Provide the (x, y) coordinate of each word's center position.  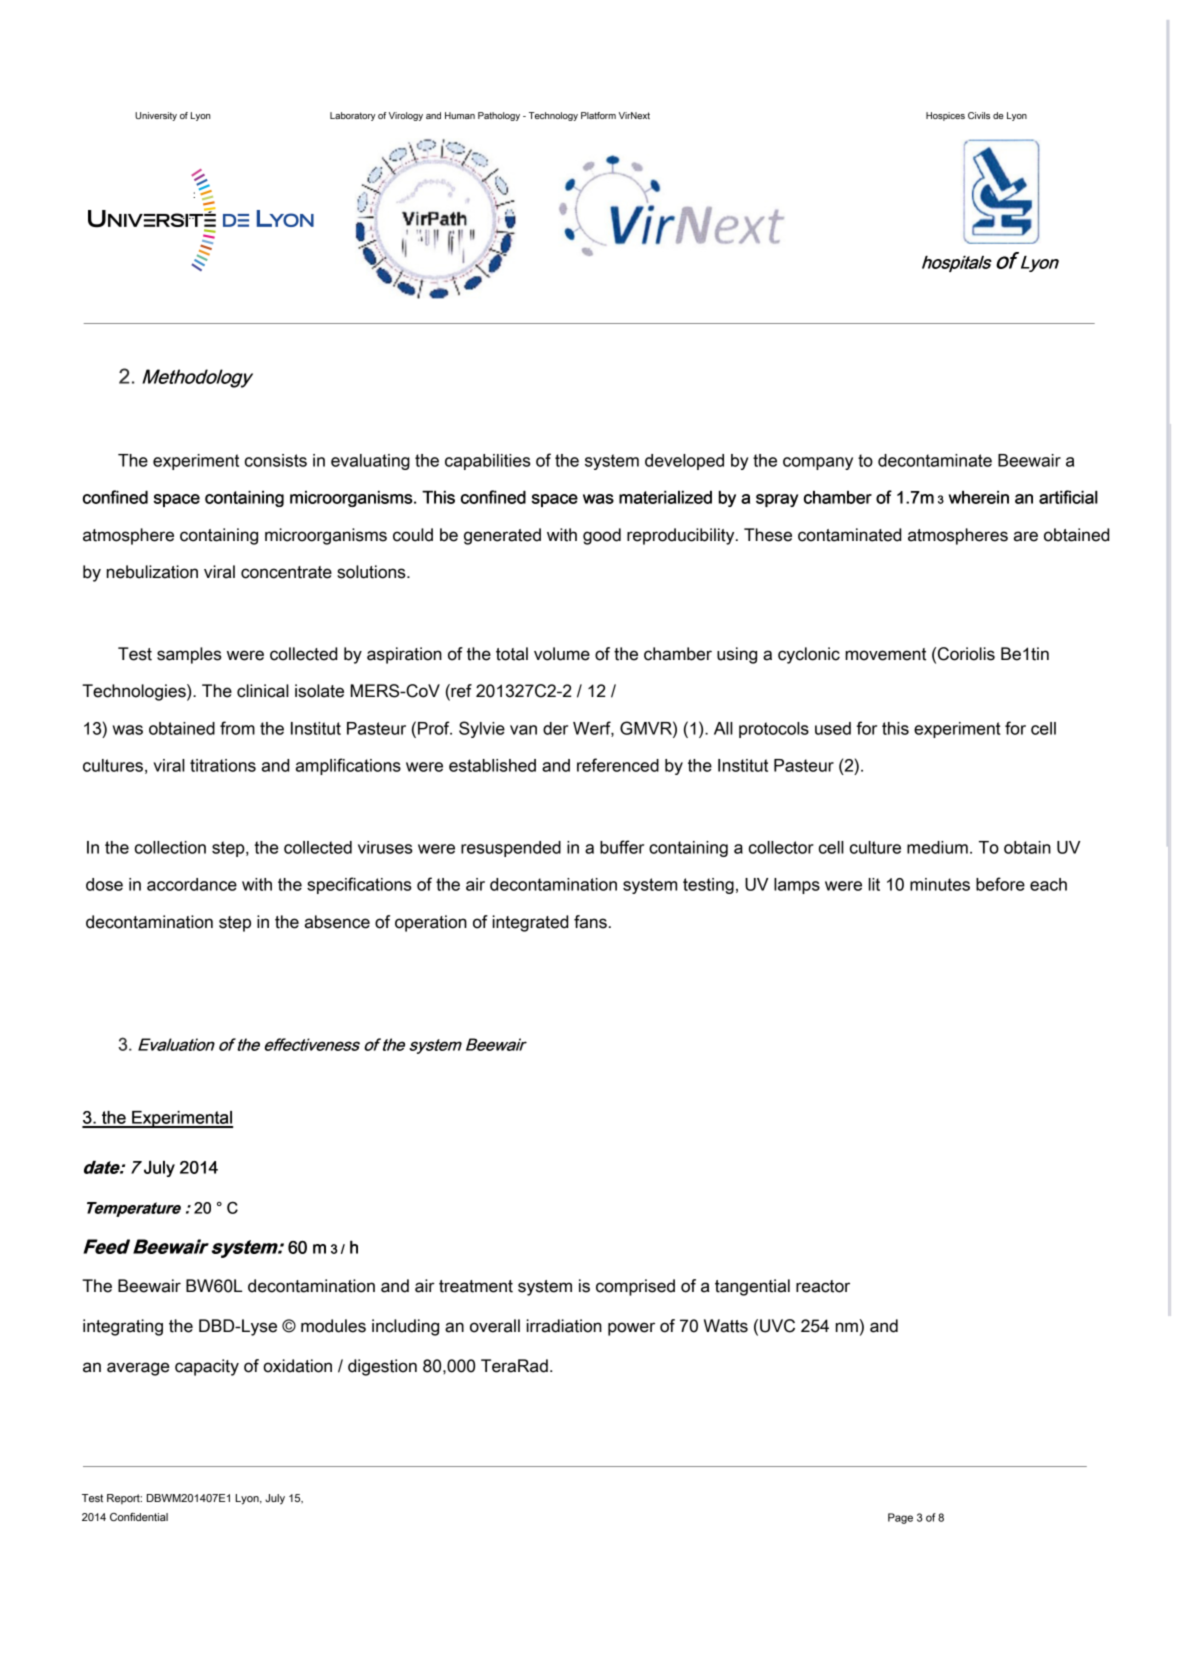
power (631, 1329)
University (156, 116)
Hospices (945, 116)
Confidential (139, 1517)
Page (900, 1518)
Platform (598, 115)
